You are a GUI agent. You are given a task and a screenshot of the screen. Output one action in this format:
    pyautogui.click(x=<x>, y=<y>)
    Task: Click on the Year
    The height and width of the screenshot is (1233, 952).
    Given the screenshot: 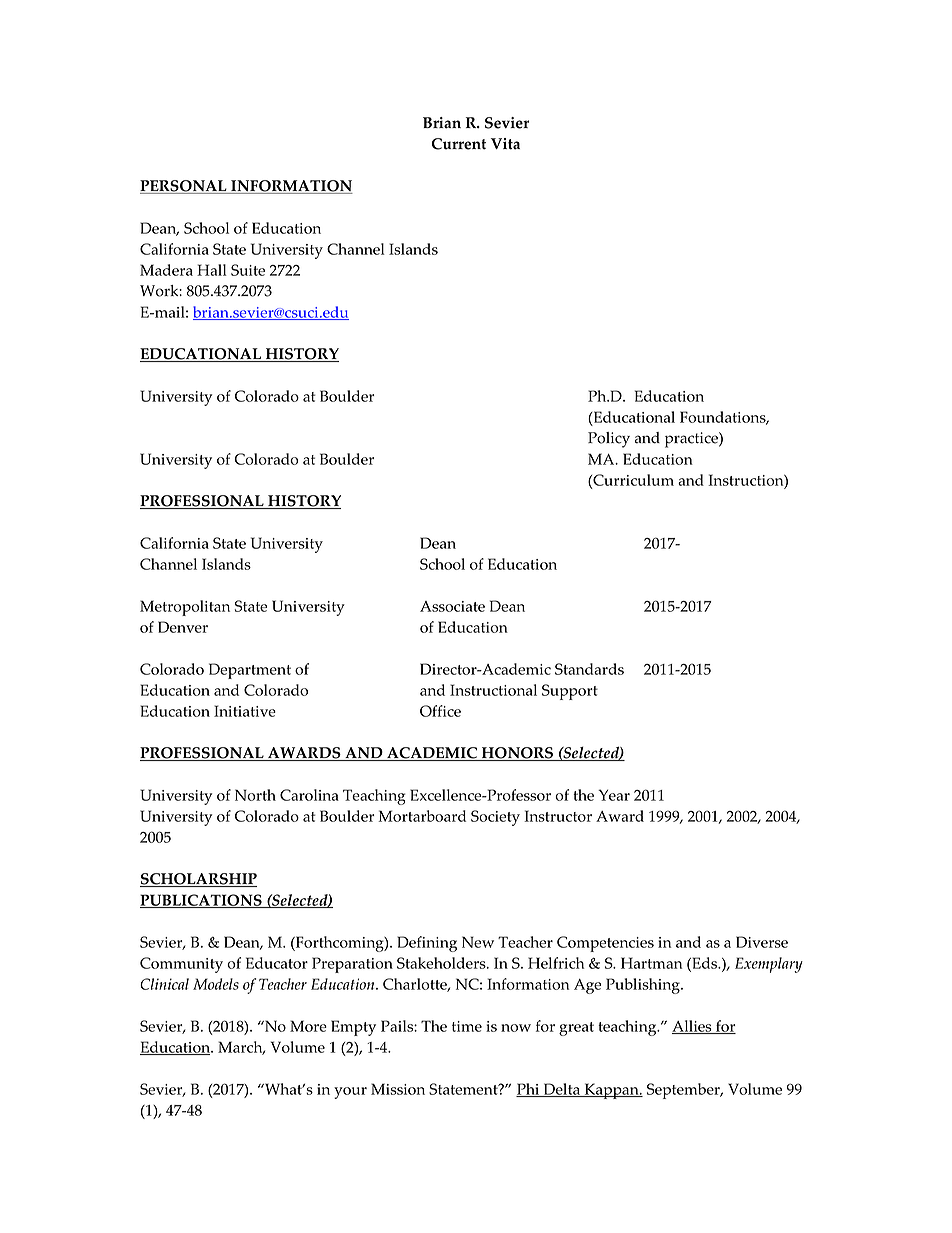 What is the action you would take?
    pyautogui.click(x=614, y=795)
